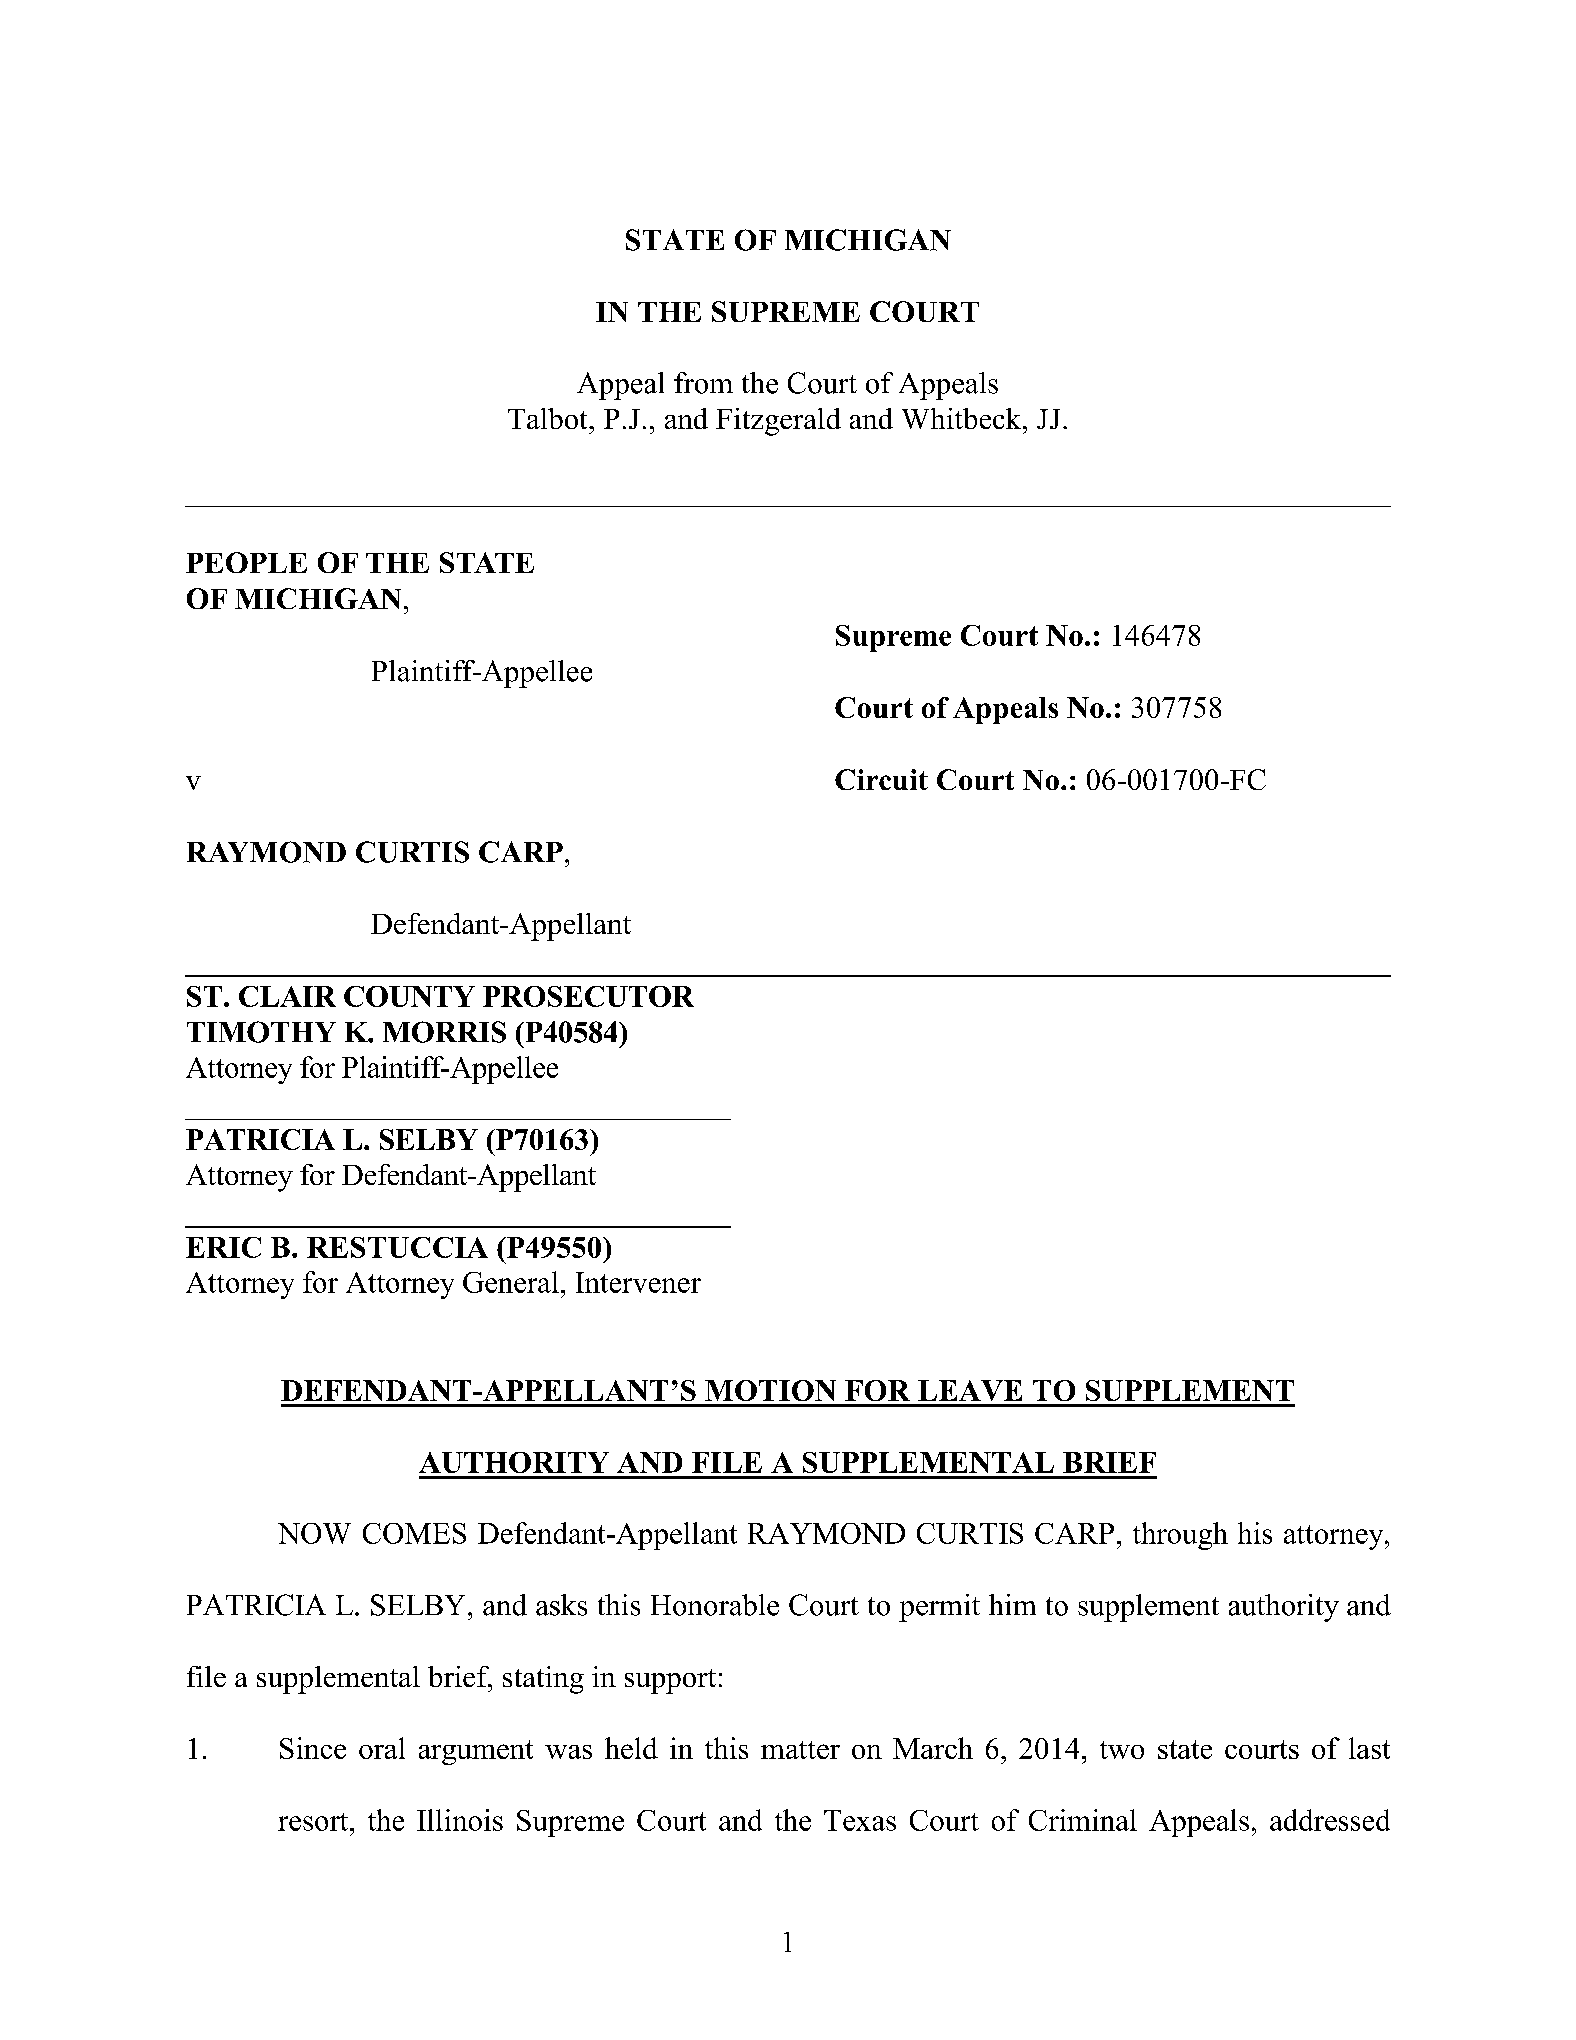 Image resolution: width=1576 pixels, height=2040 pixels. I want to click on Talbot, so click(549, 418).
